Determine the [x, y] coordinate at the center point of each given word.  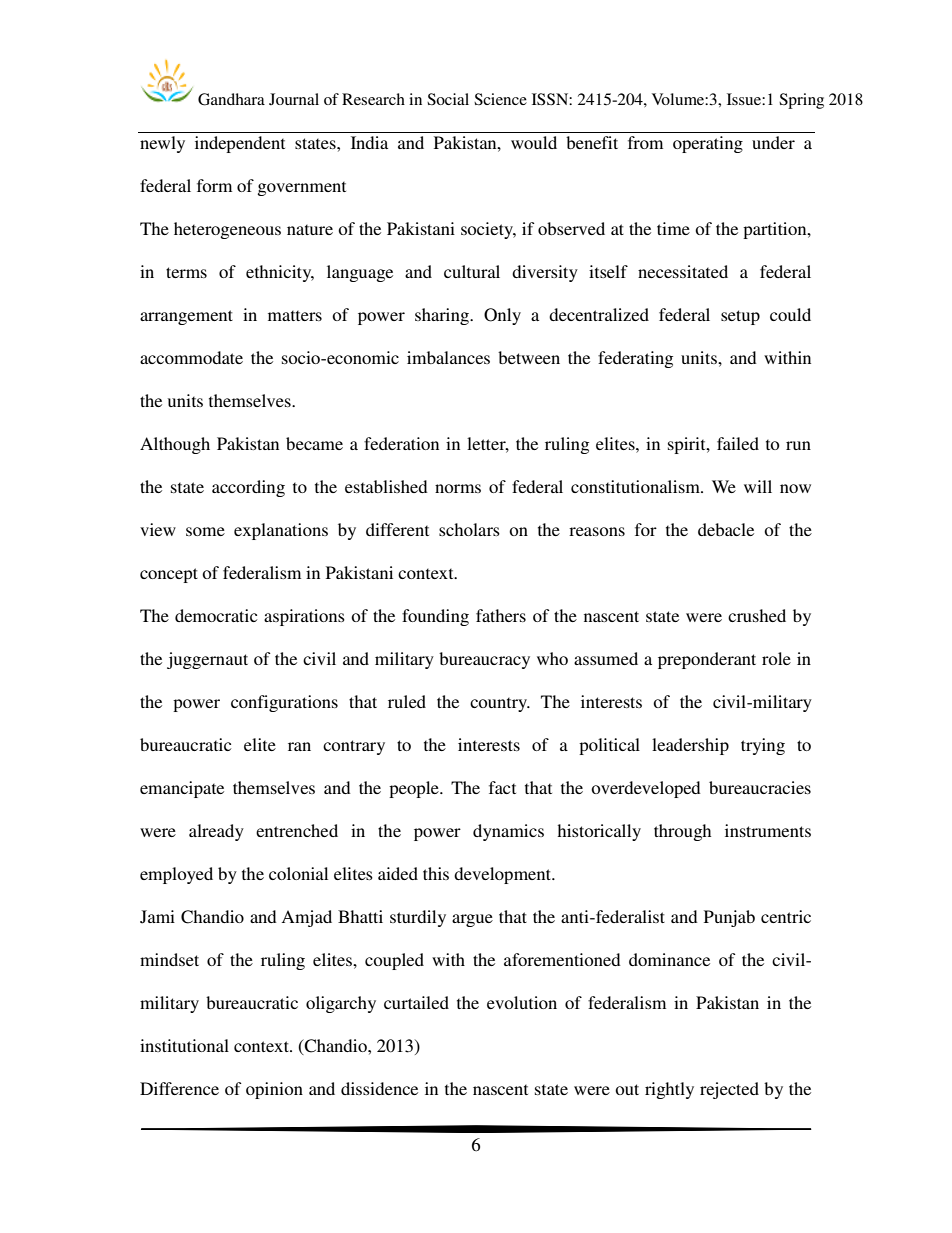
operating [708, 144]
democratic [216, 615]
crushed [757, 615]
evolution [522, 1002]
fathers [501, 615]
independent [240, 144]
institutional [184, 1045]
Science [500, 99]
